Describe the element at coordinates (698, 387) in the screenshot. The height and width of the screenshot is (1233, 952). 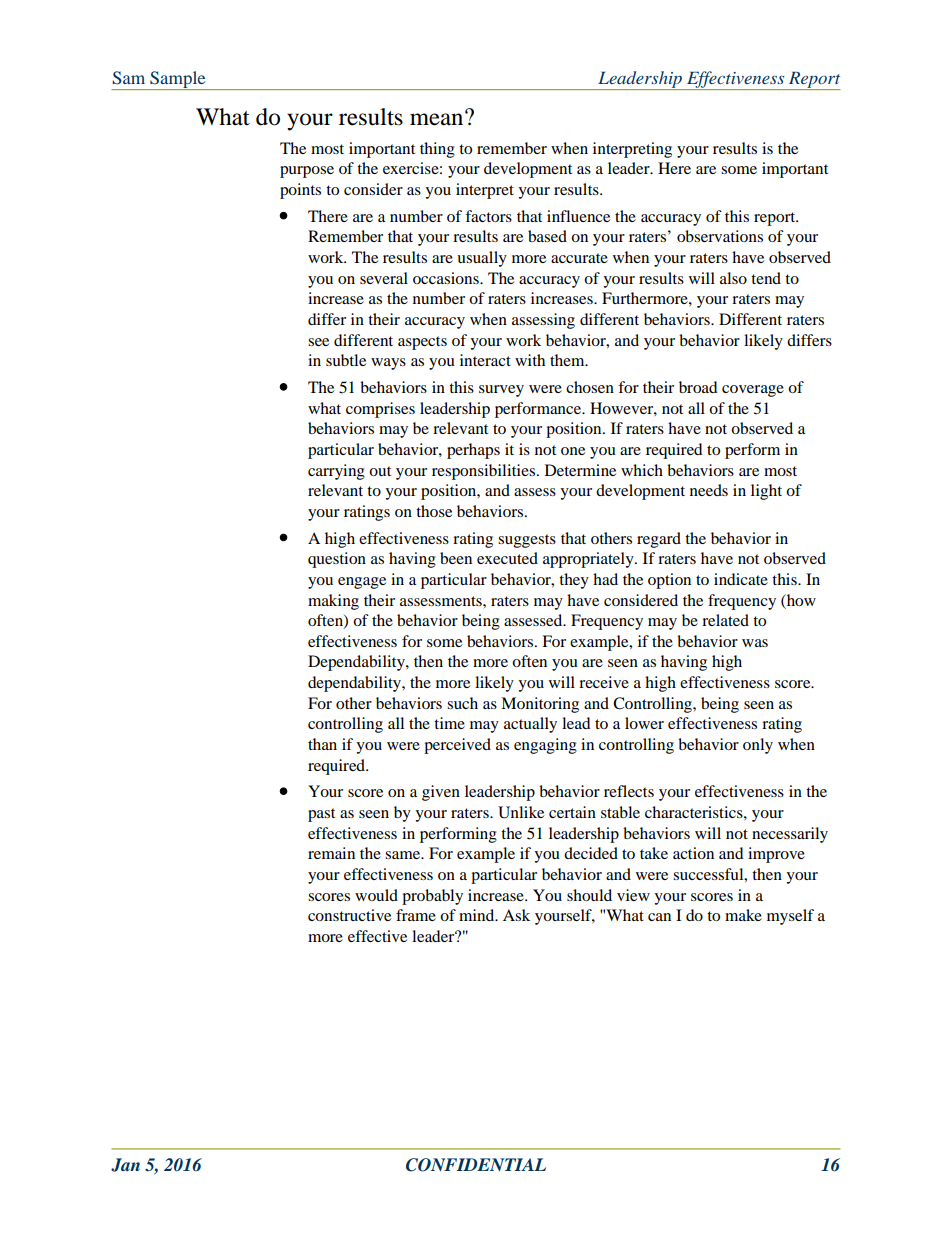
I see `broad` at that location.
